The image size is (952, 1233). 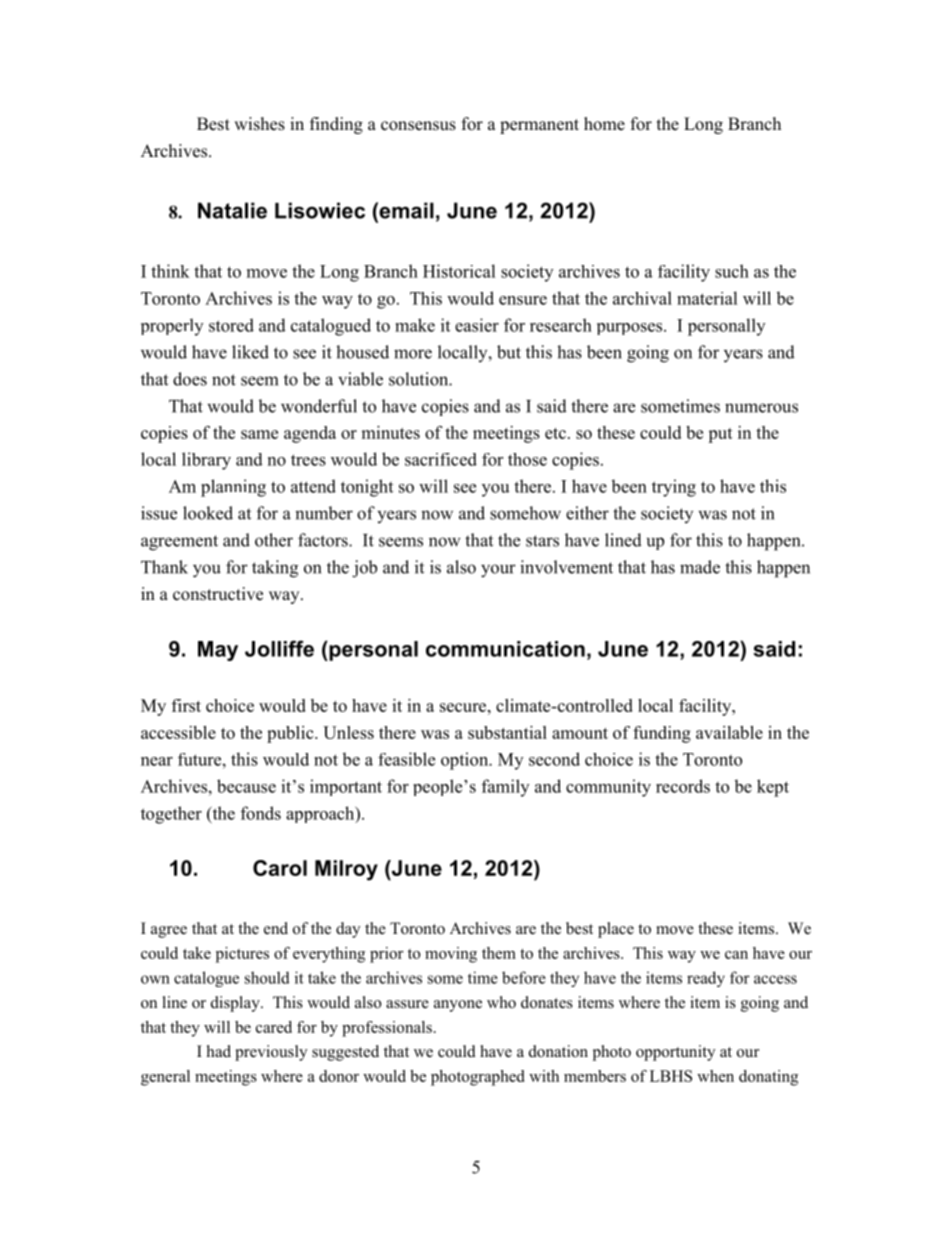 What do you see at coordinates (720, 435) in the page?
I see `put` at bounding box center [720, 435].
